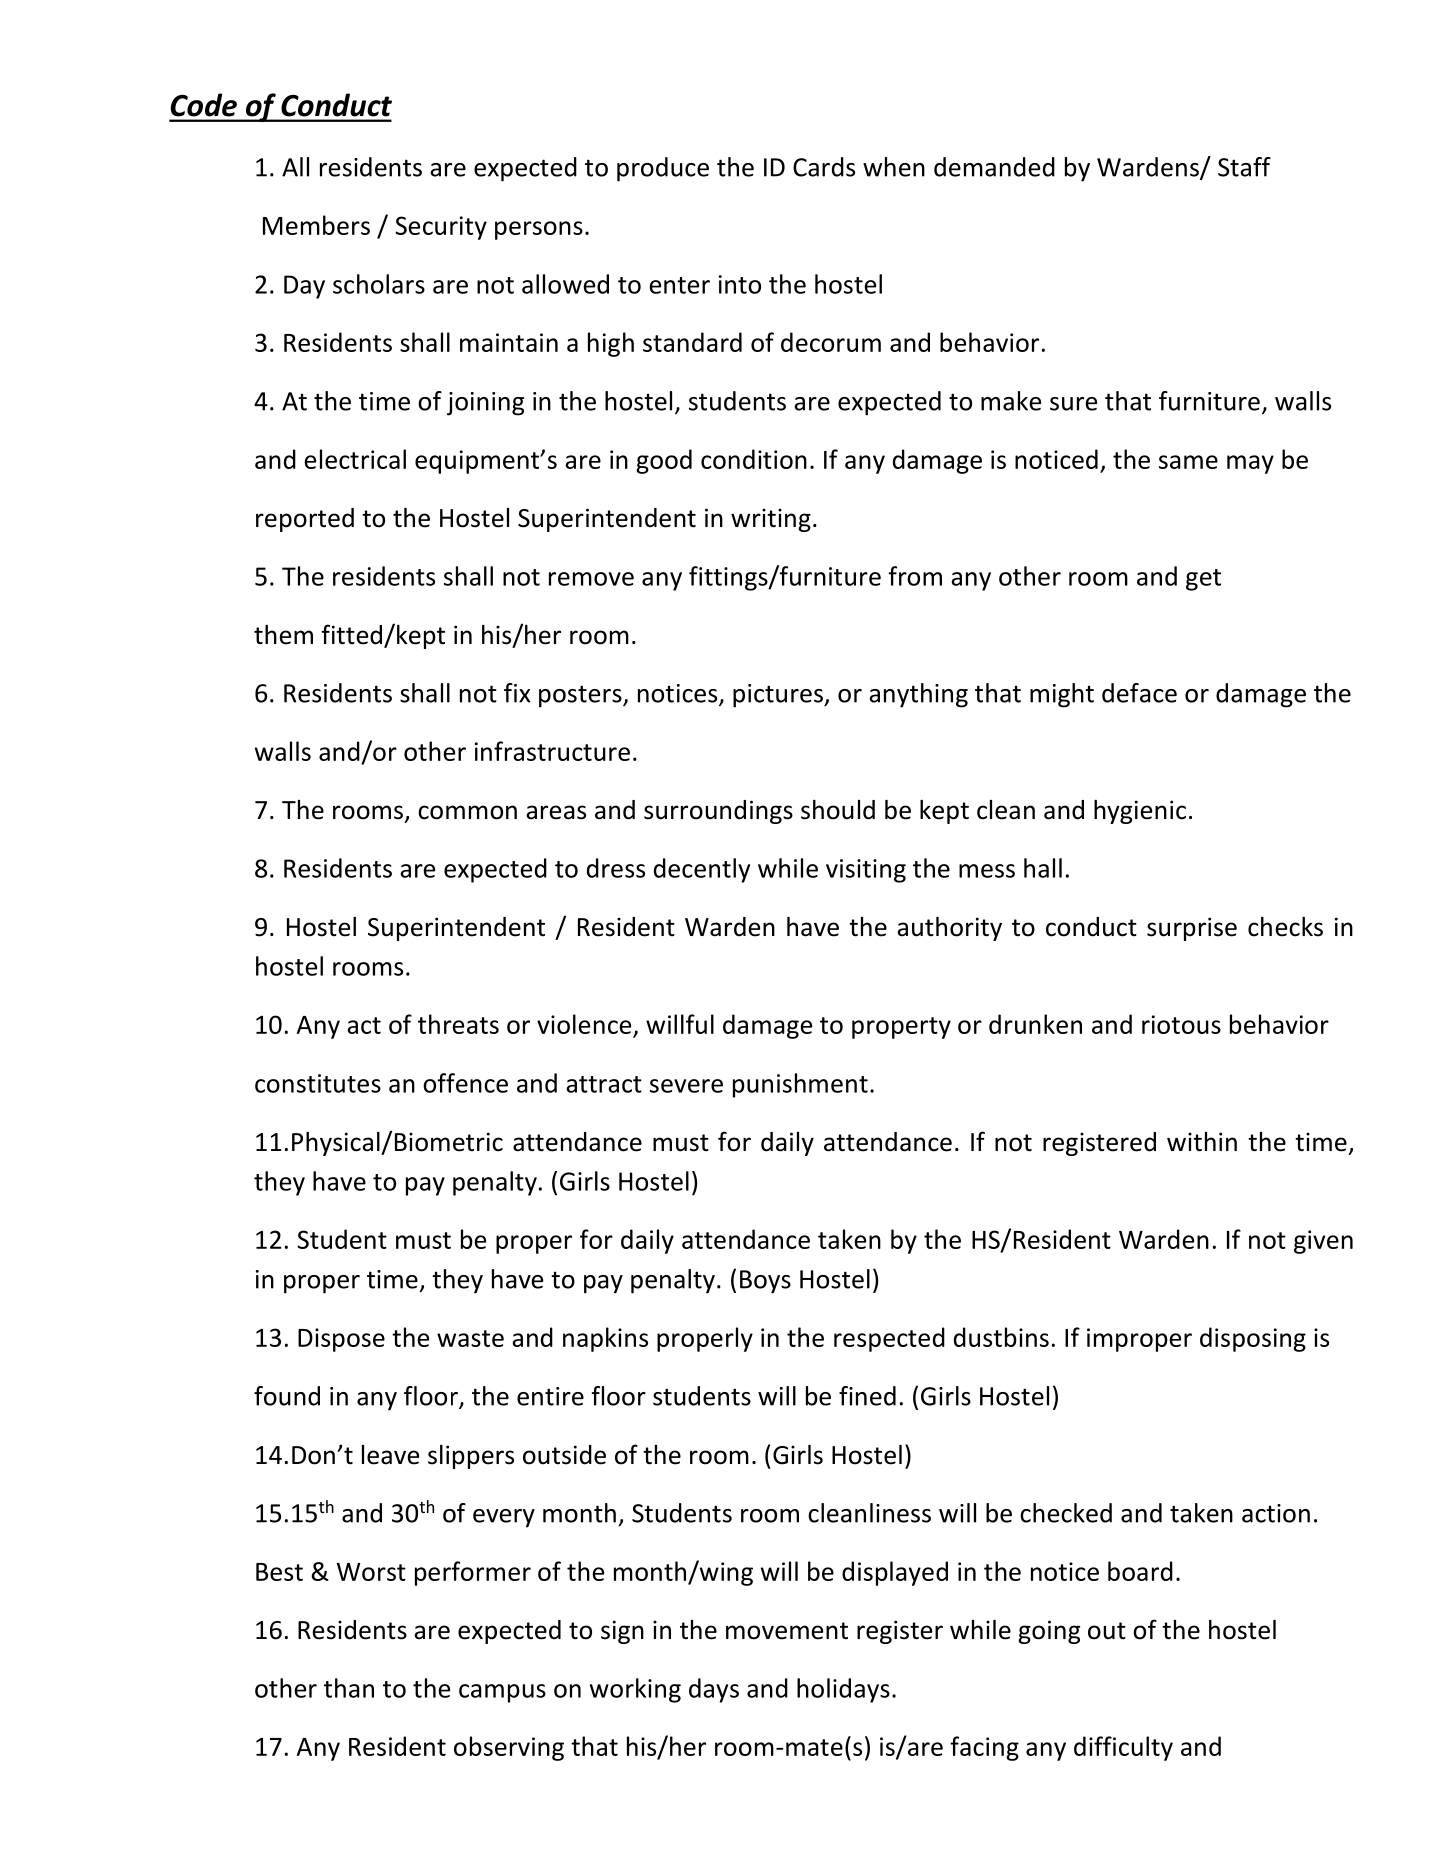 The height and width of the page is (1862, 1439). Describe the element at coordinates (1123, 1748) in the page. I see `difficulty` at that location.
